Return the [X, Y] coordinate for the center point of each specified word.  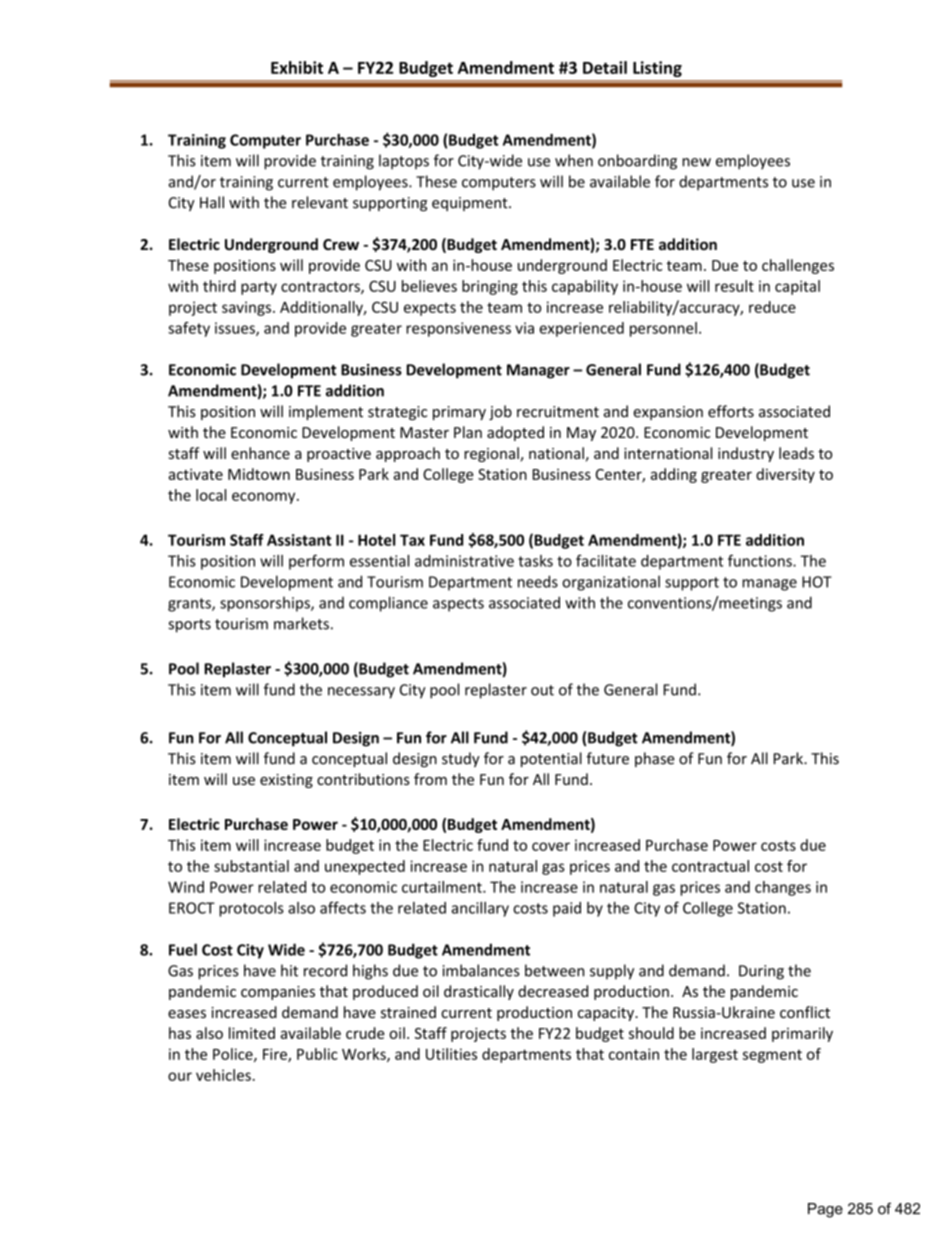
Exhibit [297, 67]
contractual [710, 866]
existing [286, 781]
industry [746, 454]
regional [492, 454]
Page [825, 1210]
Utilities [451, 1054]
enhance [260, 453]
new [696, 162]
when [574, 160]
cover [551, 846]
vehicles [223, 1075]
